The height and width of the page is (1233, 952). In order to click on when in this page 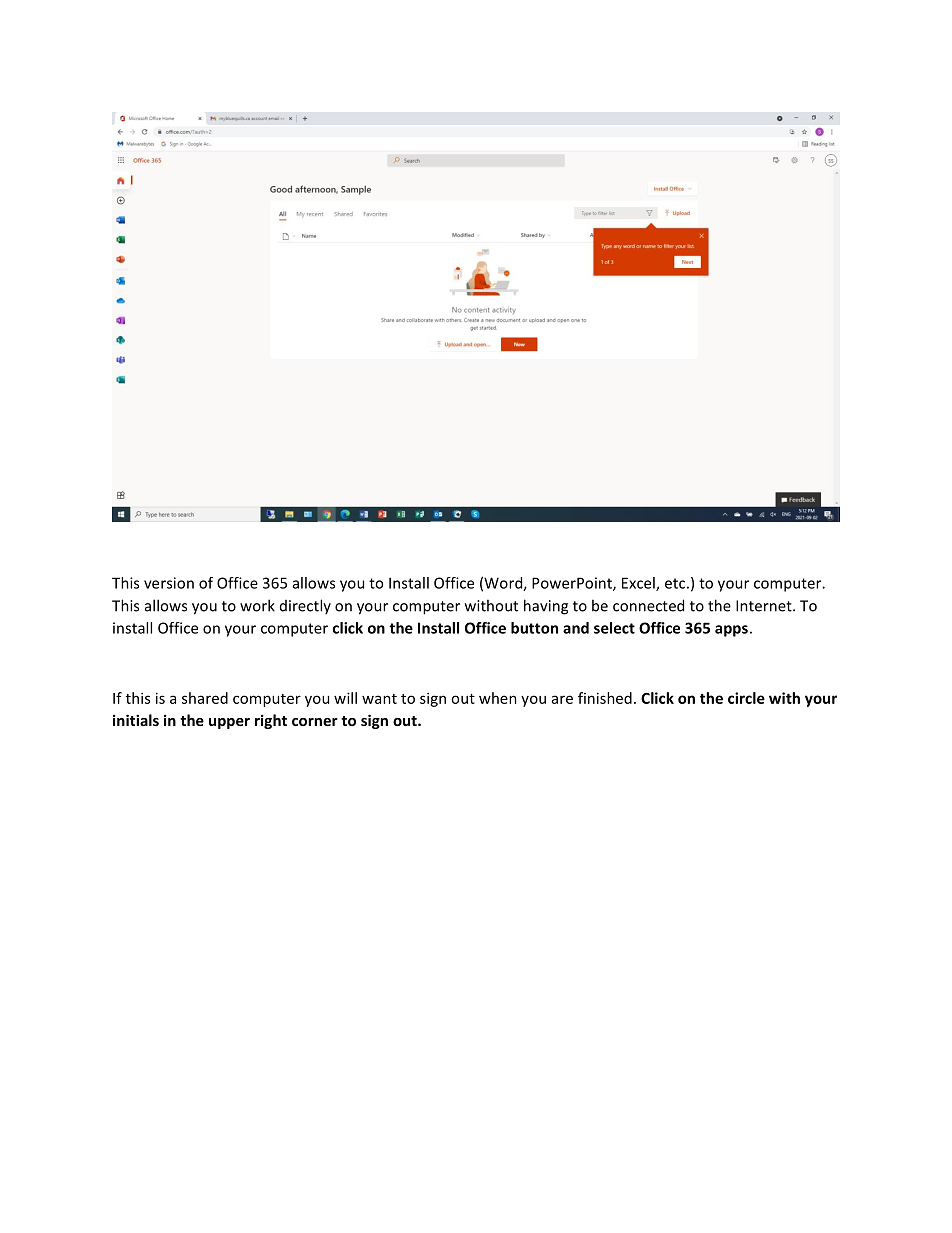, I will do `click(498, 698)`.
